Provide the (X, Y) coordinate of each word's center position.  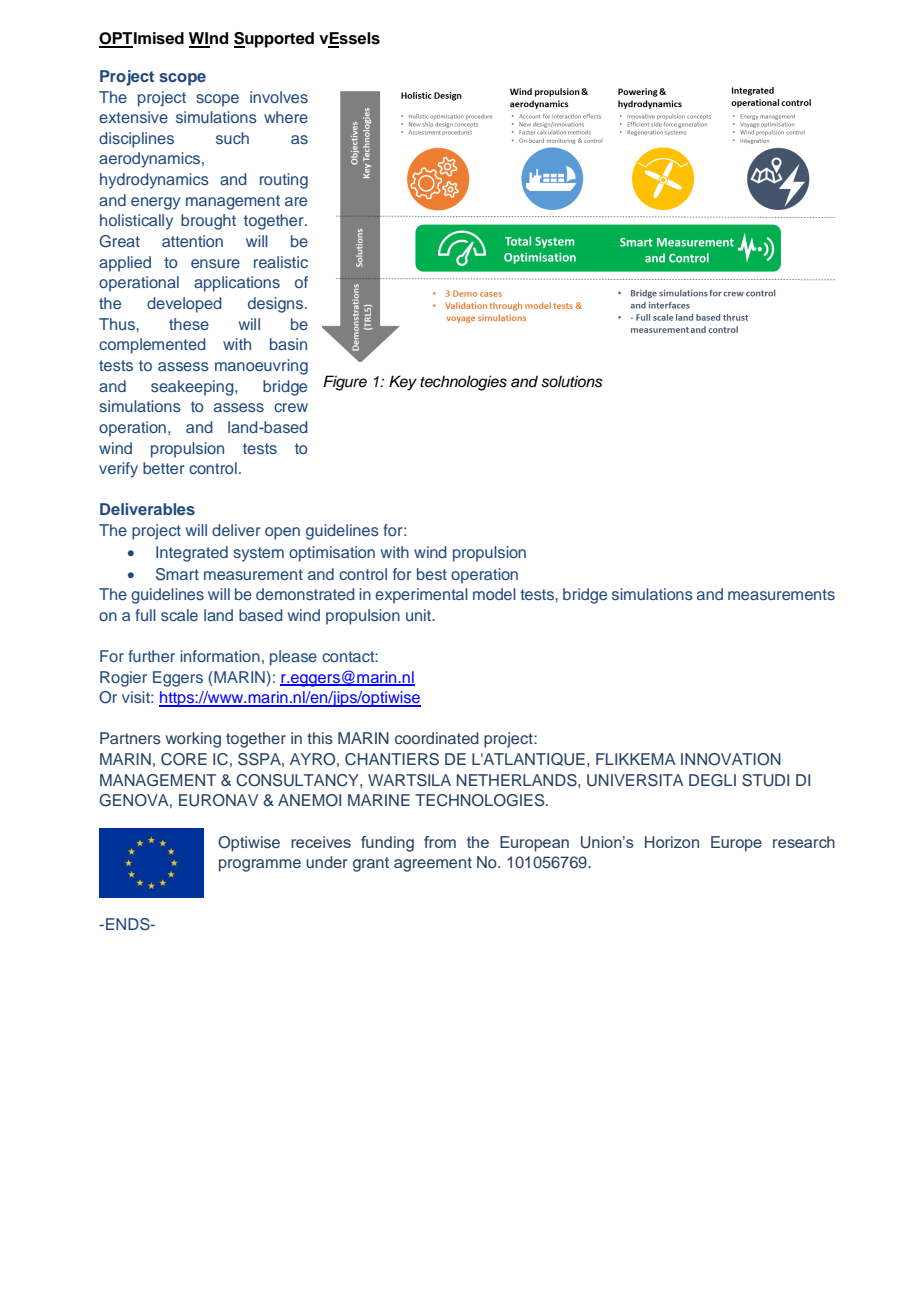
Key (403, 383)
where (286, 117)
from (440, 842)
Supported (274, 40)
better (163, 468)
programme (260, 865)
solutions (572, 381)
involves (279, 97)
